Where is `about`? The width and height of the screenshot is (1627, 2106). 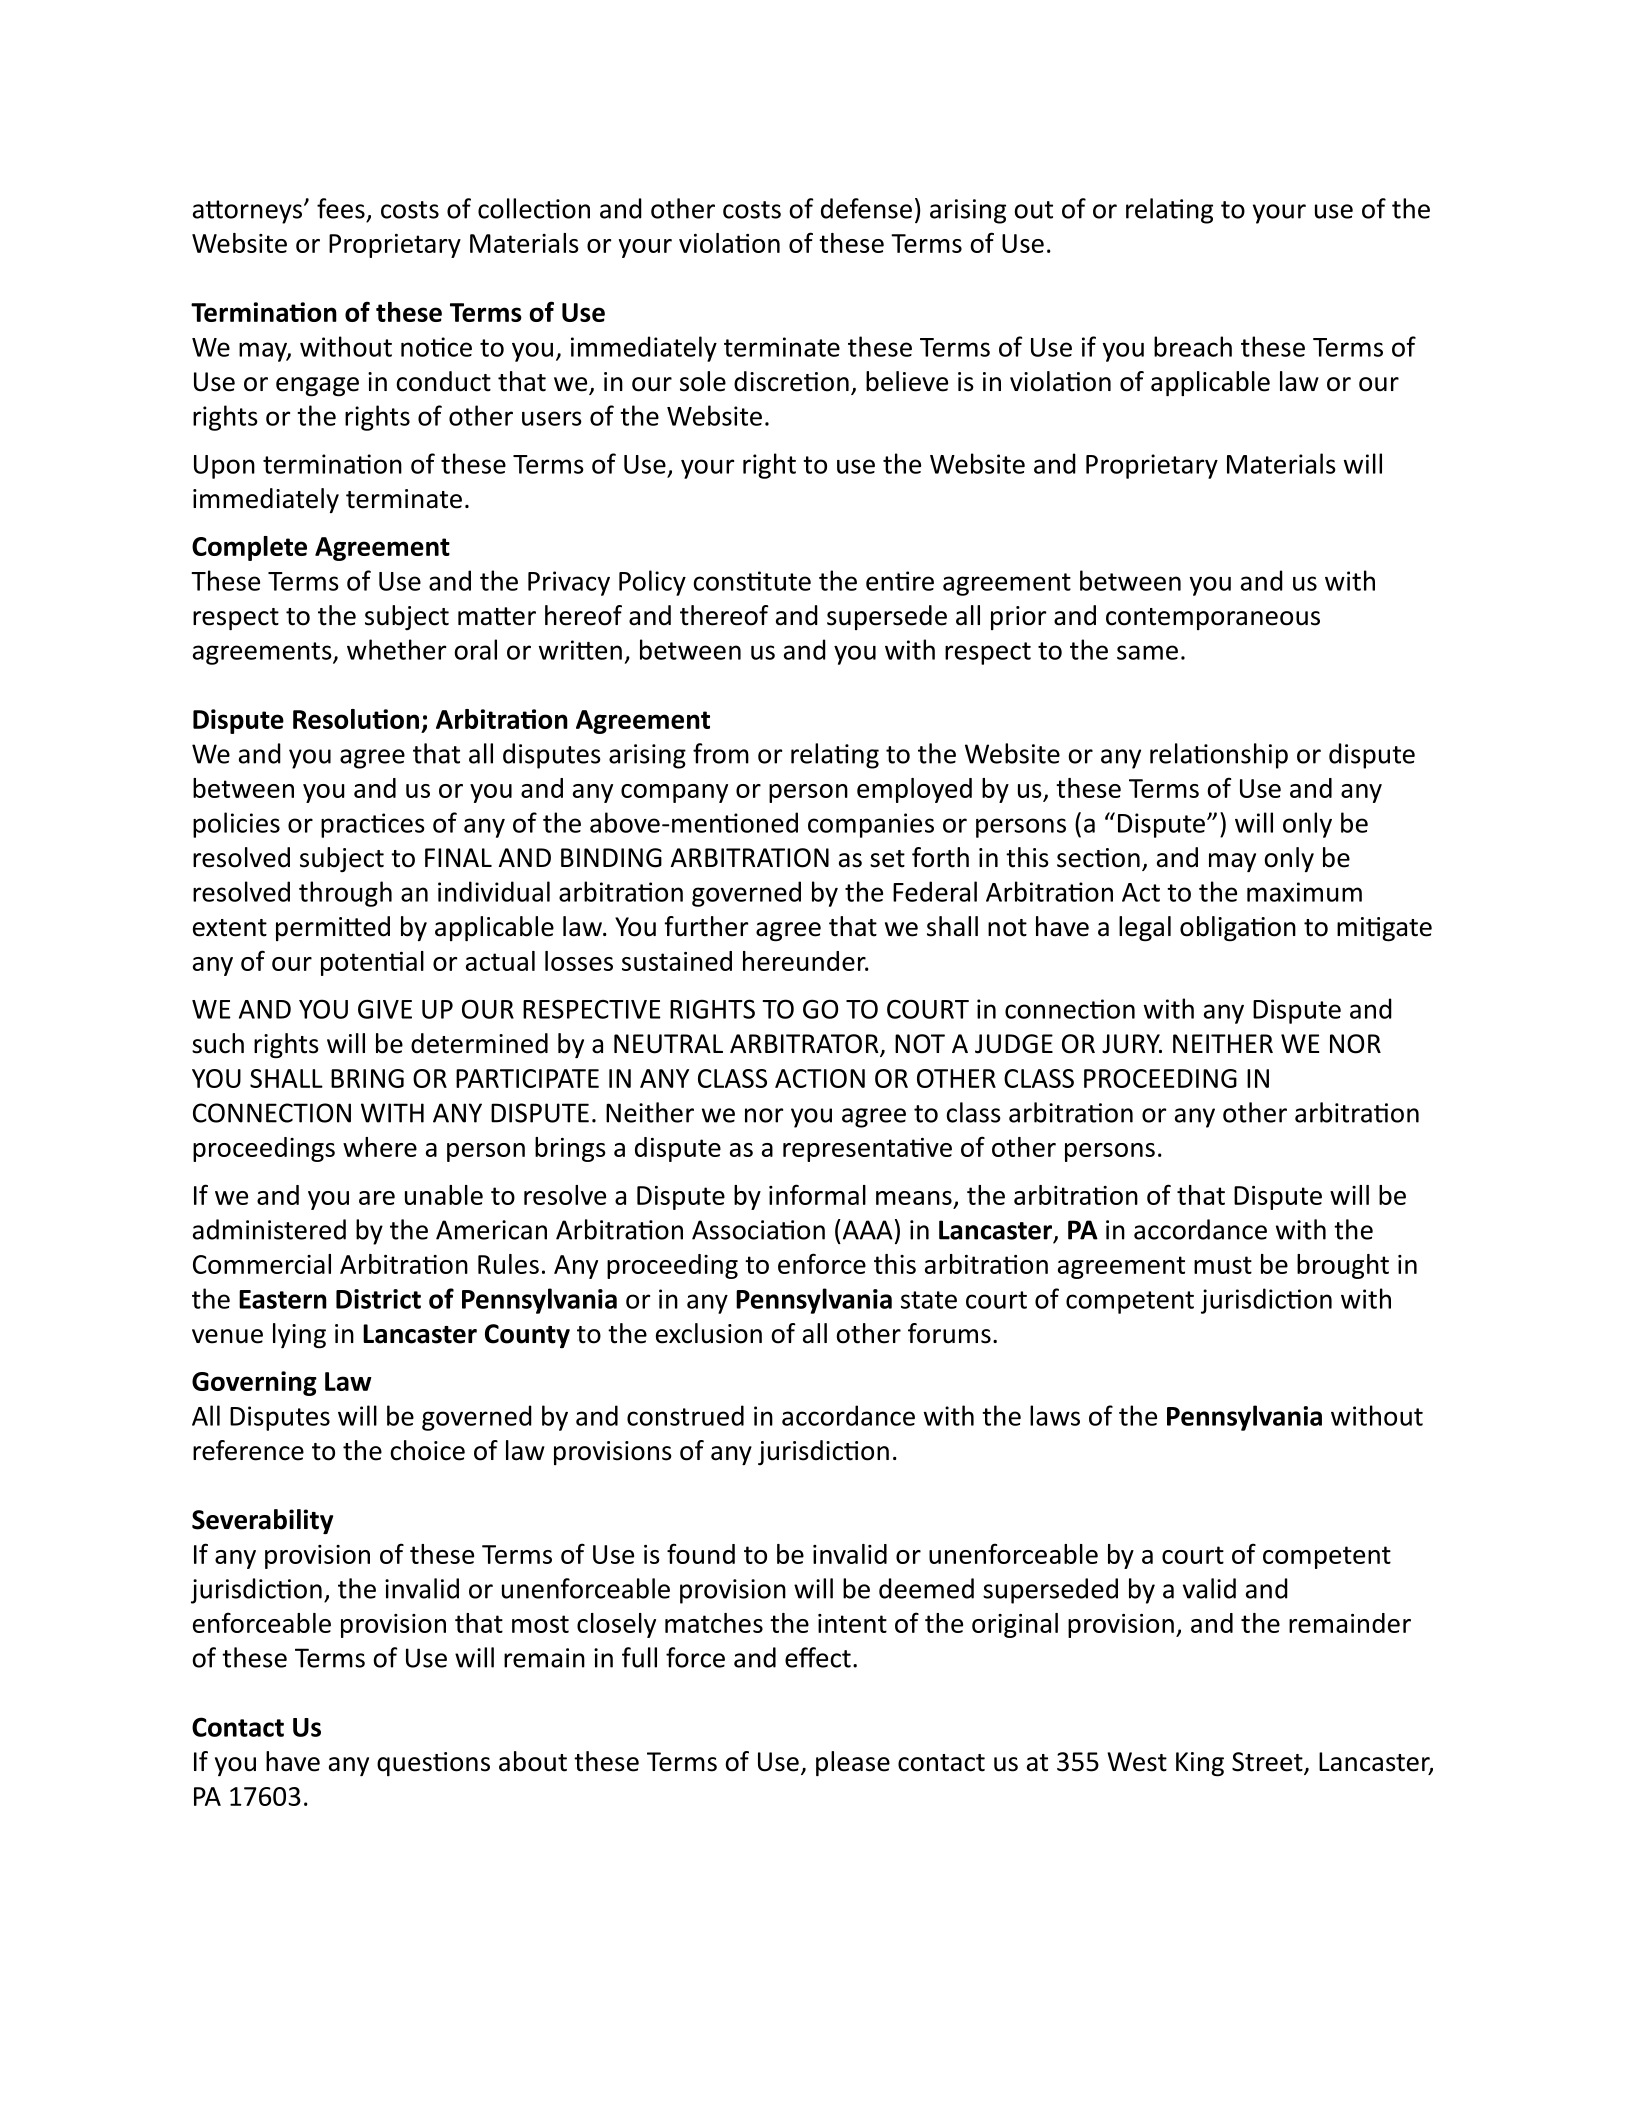 about is located at coordinates (533, 1761).
